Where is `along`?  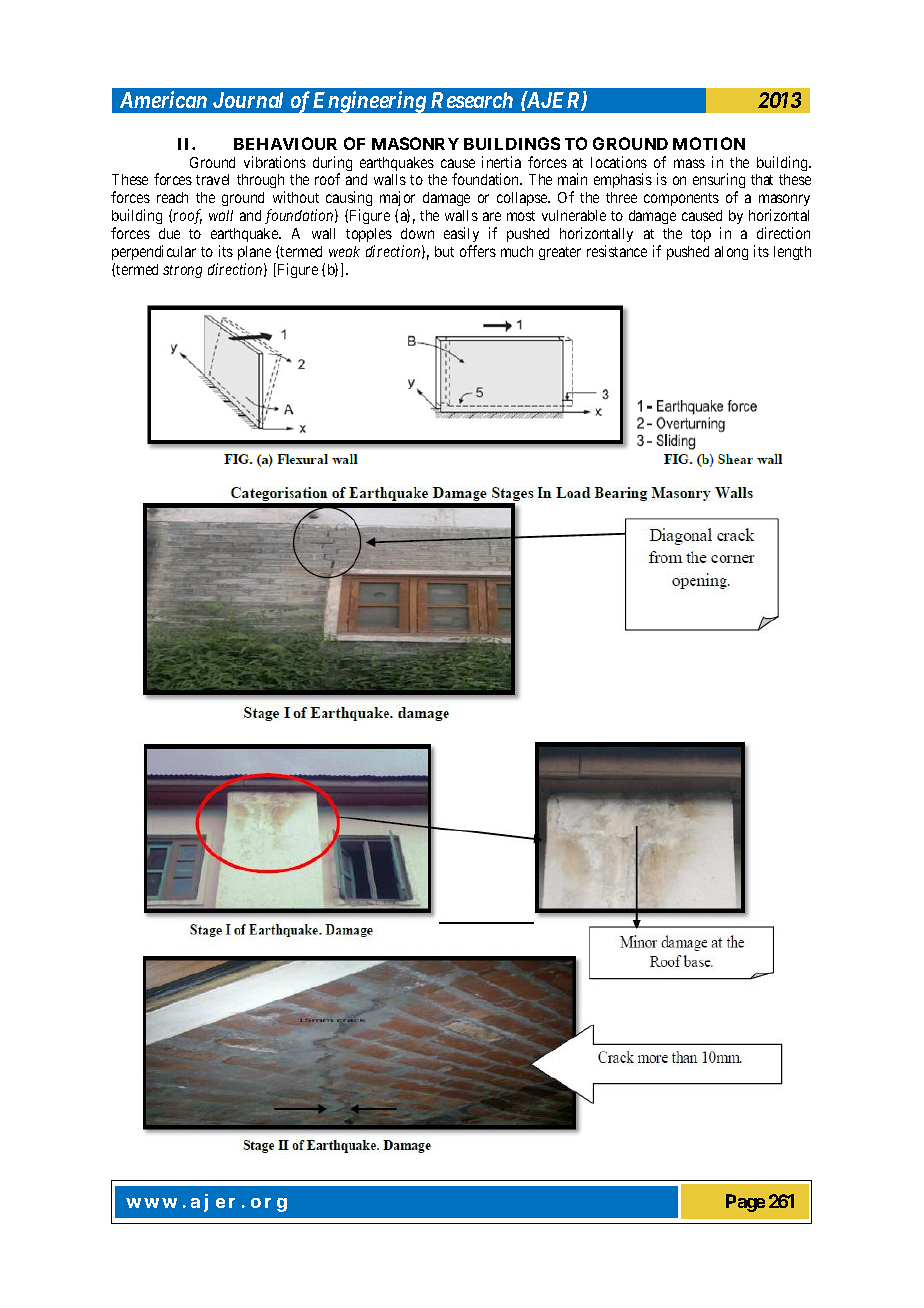 along is located at coordinates (731, 253).
